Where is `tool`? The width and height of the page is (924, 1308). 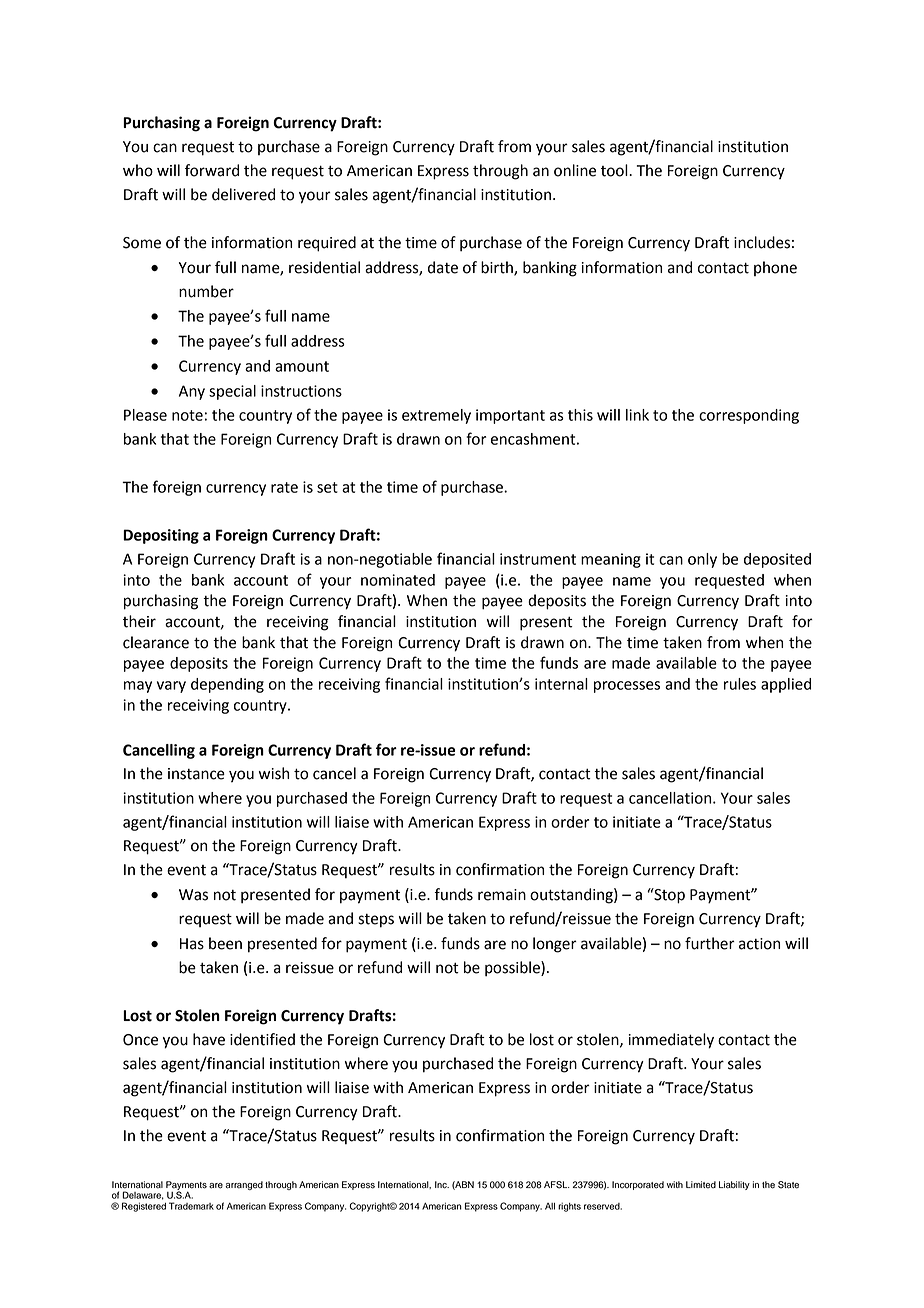
tool is located at coordinates (615, 170).
